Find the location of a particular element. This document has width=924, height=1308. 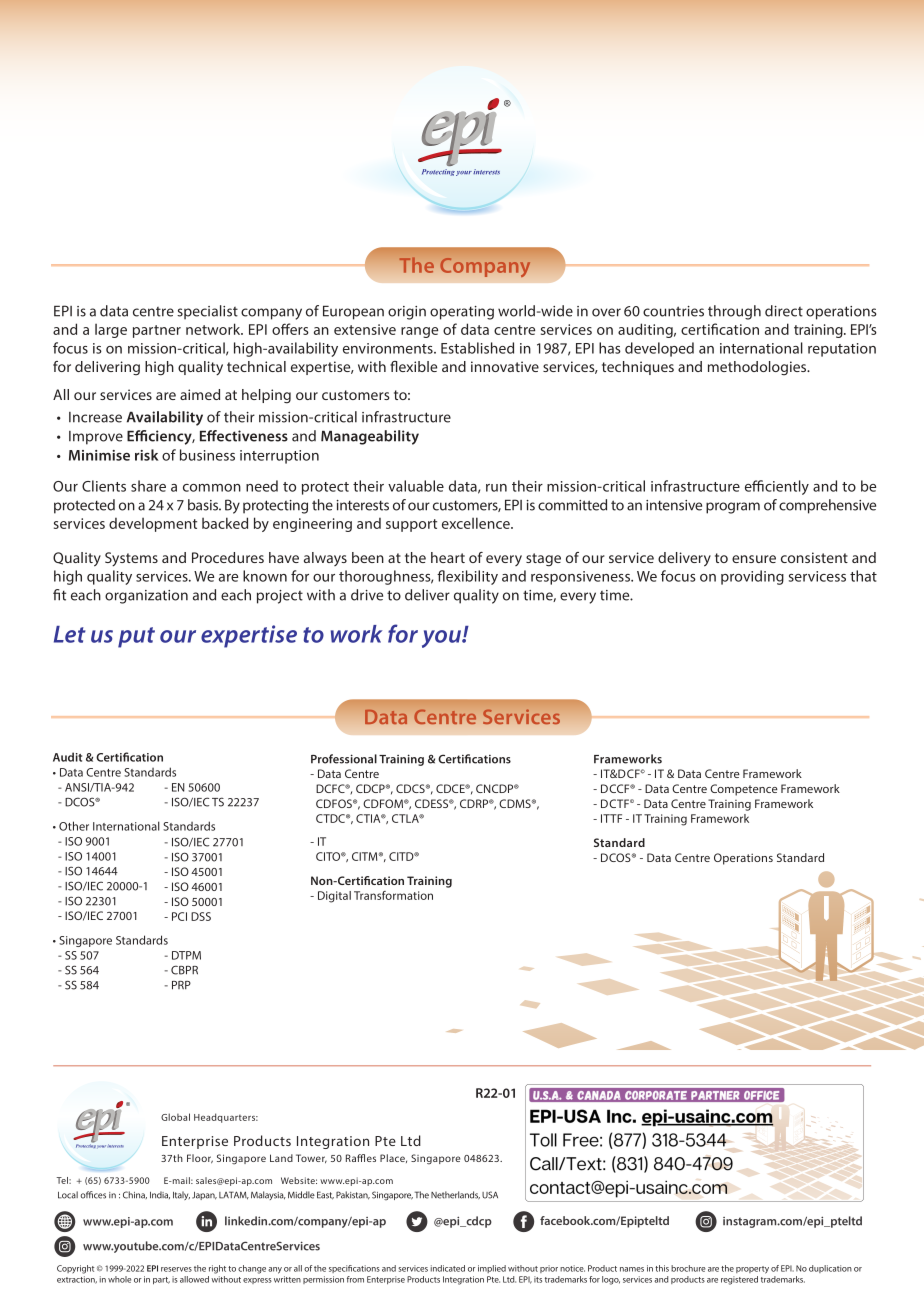

Transformation is located at coordinates (393, 895).
